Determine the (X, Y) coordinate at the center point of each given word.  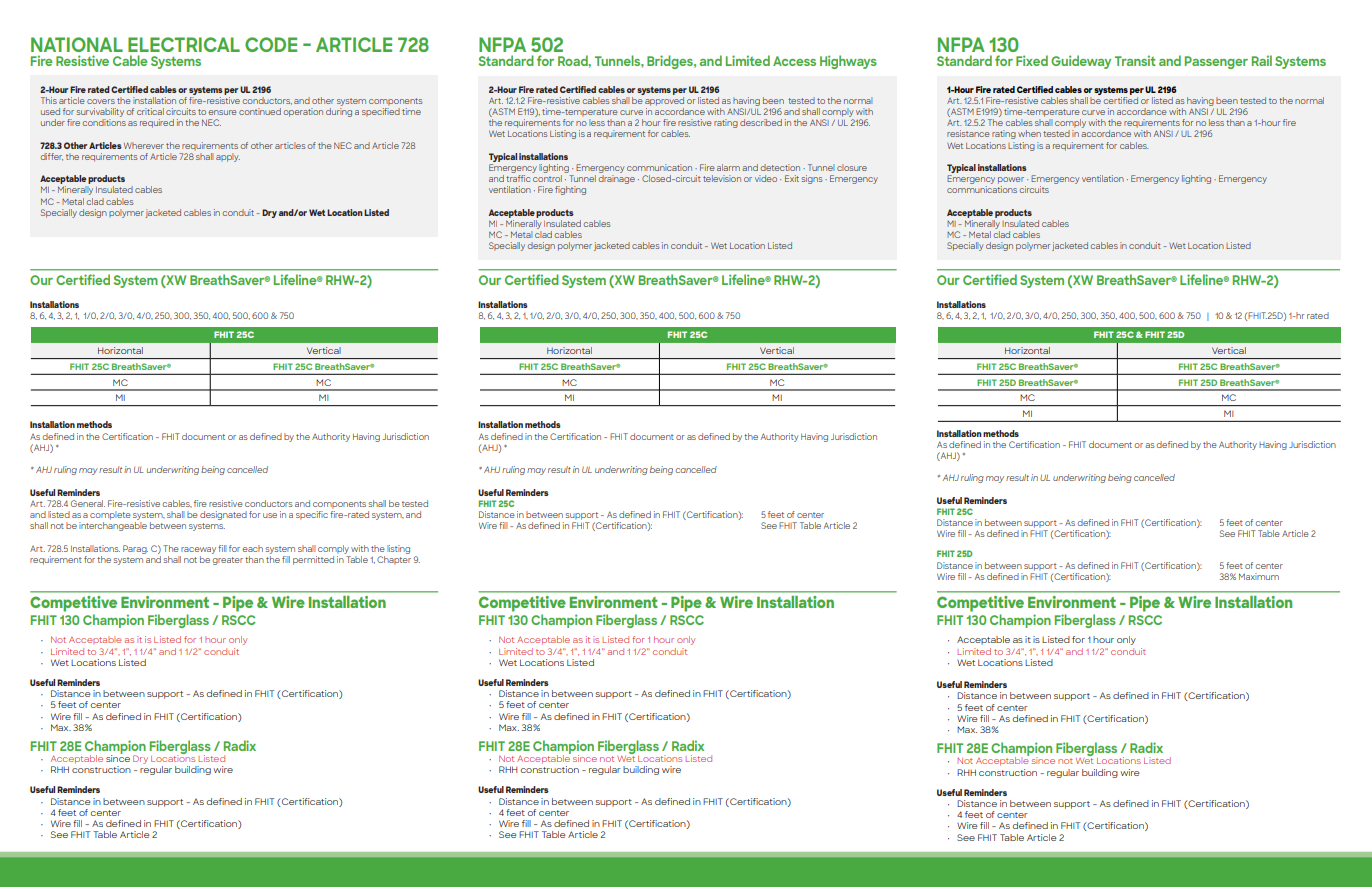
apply (228, 157)
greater (227, 561)
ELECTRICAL (184, 44)
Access (794, 61)
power (1011, 180)
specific (312, 515)
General (88, 503)
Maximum (1259, 576)
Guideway (1081, 62)
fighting (570, 190)
